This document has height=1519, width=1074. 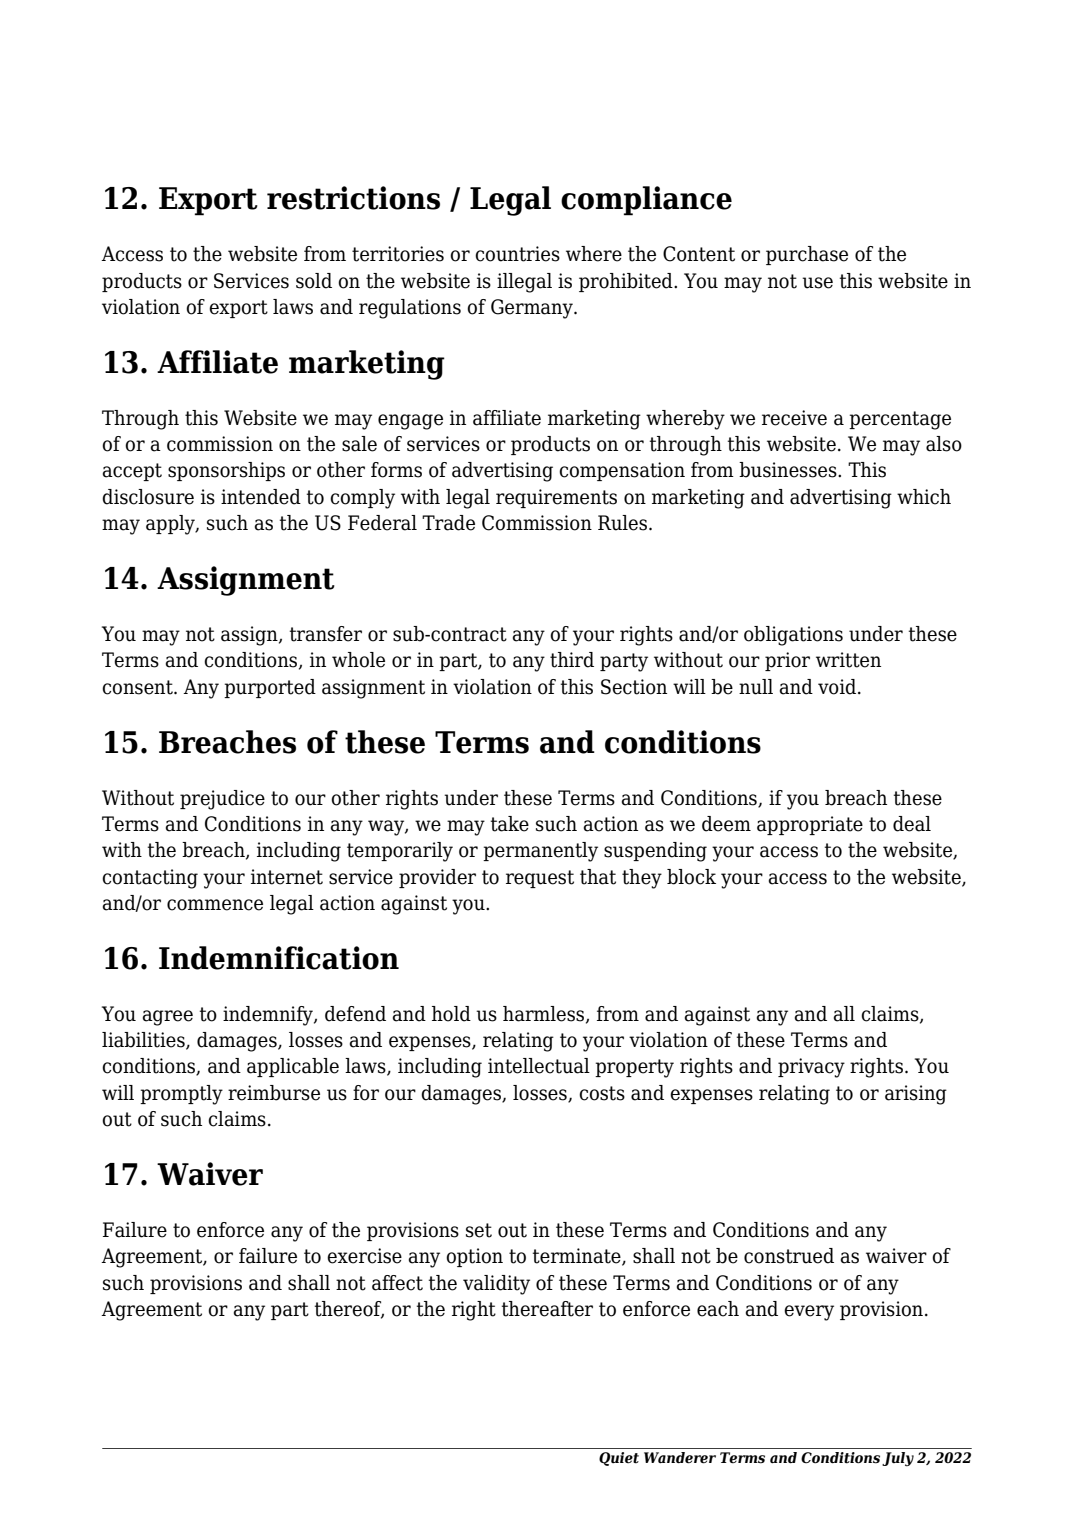 I want to click on Quiet, so click(x=619, y=1459).
